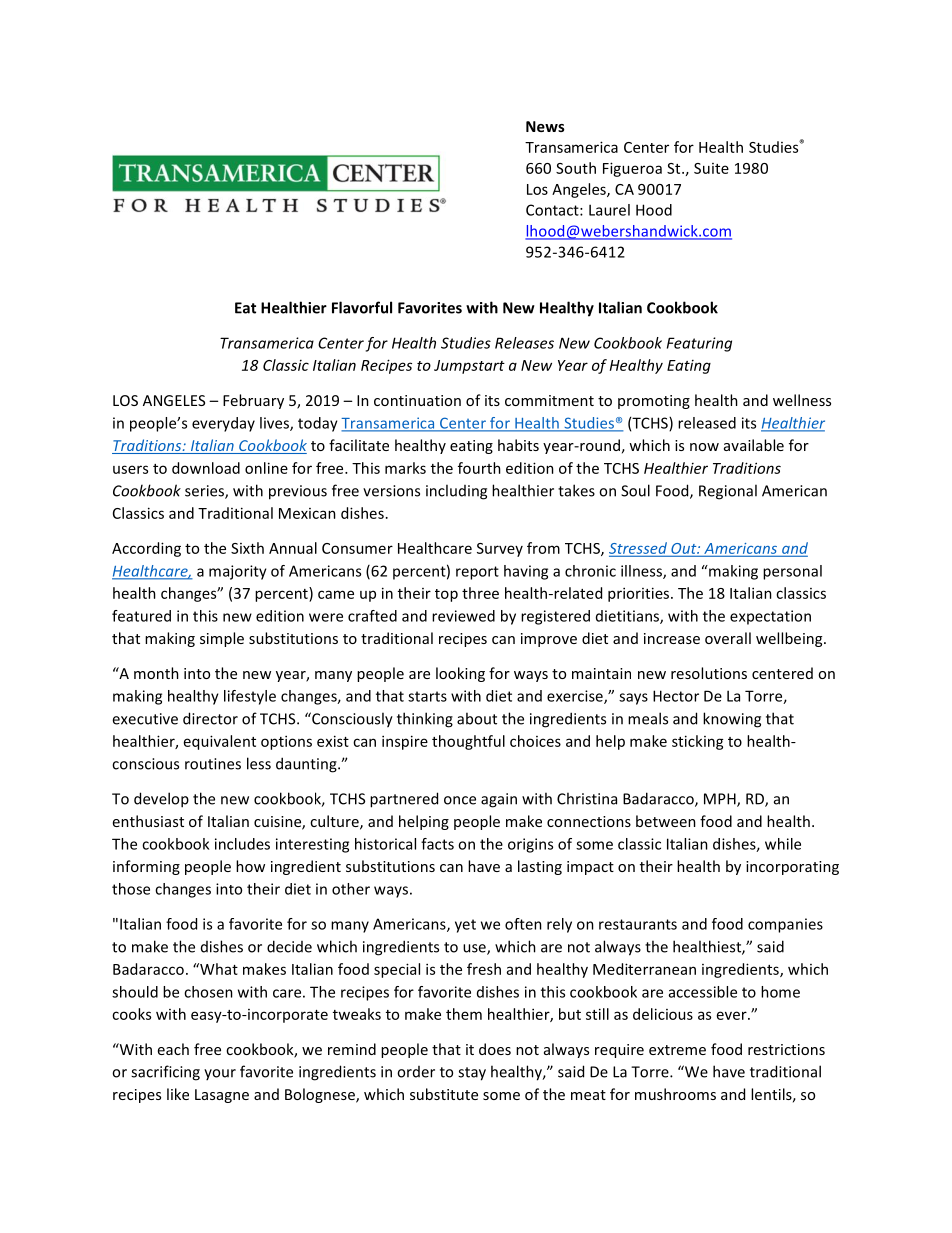 Image resolution: width=952 pixels, height=1233 pixels. Describe the element at coordinates (362, 307) in the screenshot. I see `Flavorful` at that location.
